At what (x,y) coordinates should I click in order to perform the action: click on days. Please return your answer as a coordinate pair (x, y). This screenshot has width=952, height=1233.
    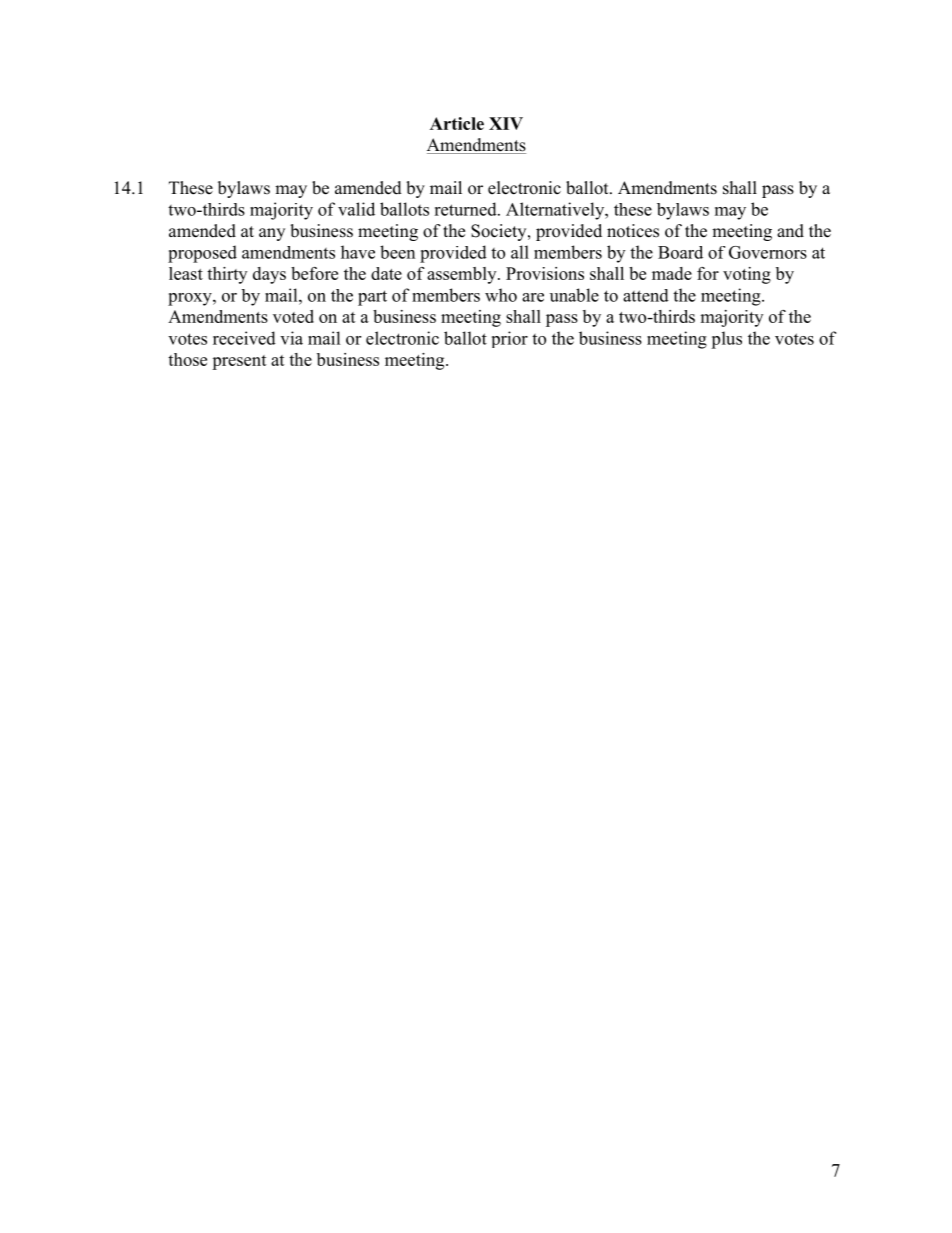
    Looking at the image, I should click on (269, 275).
